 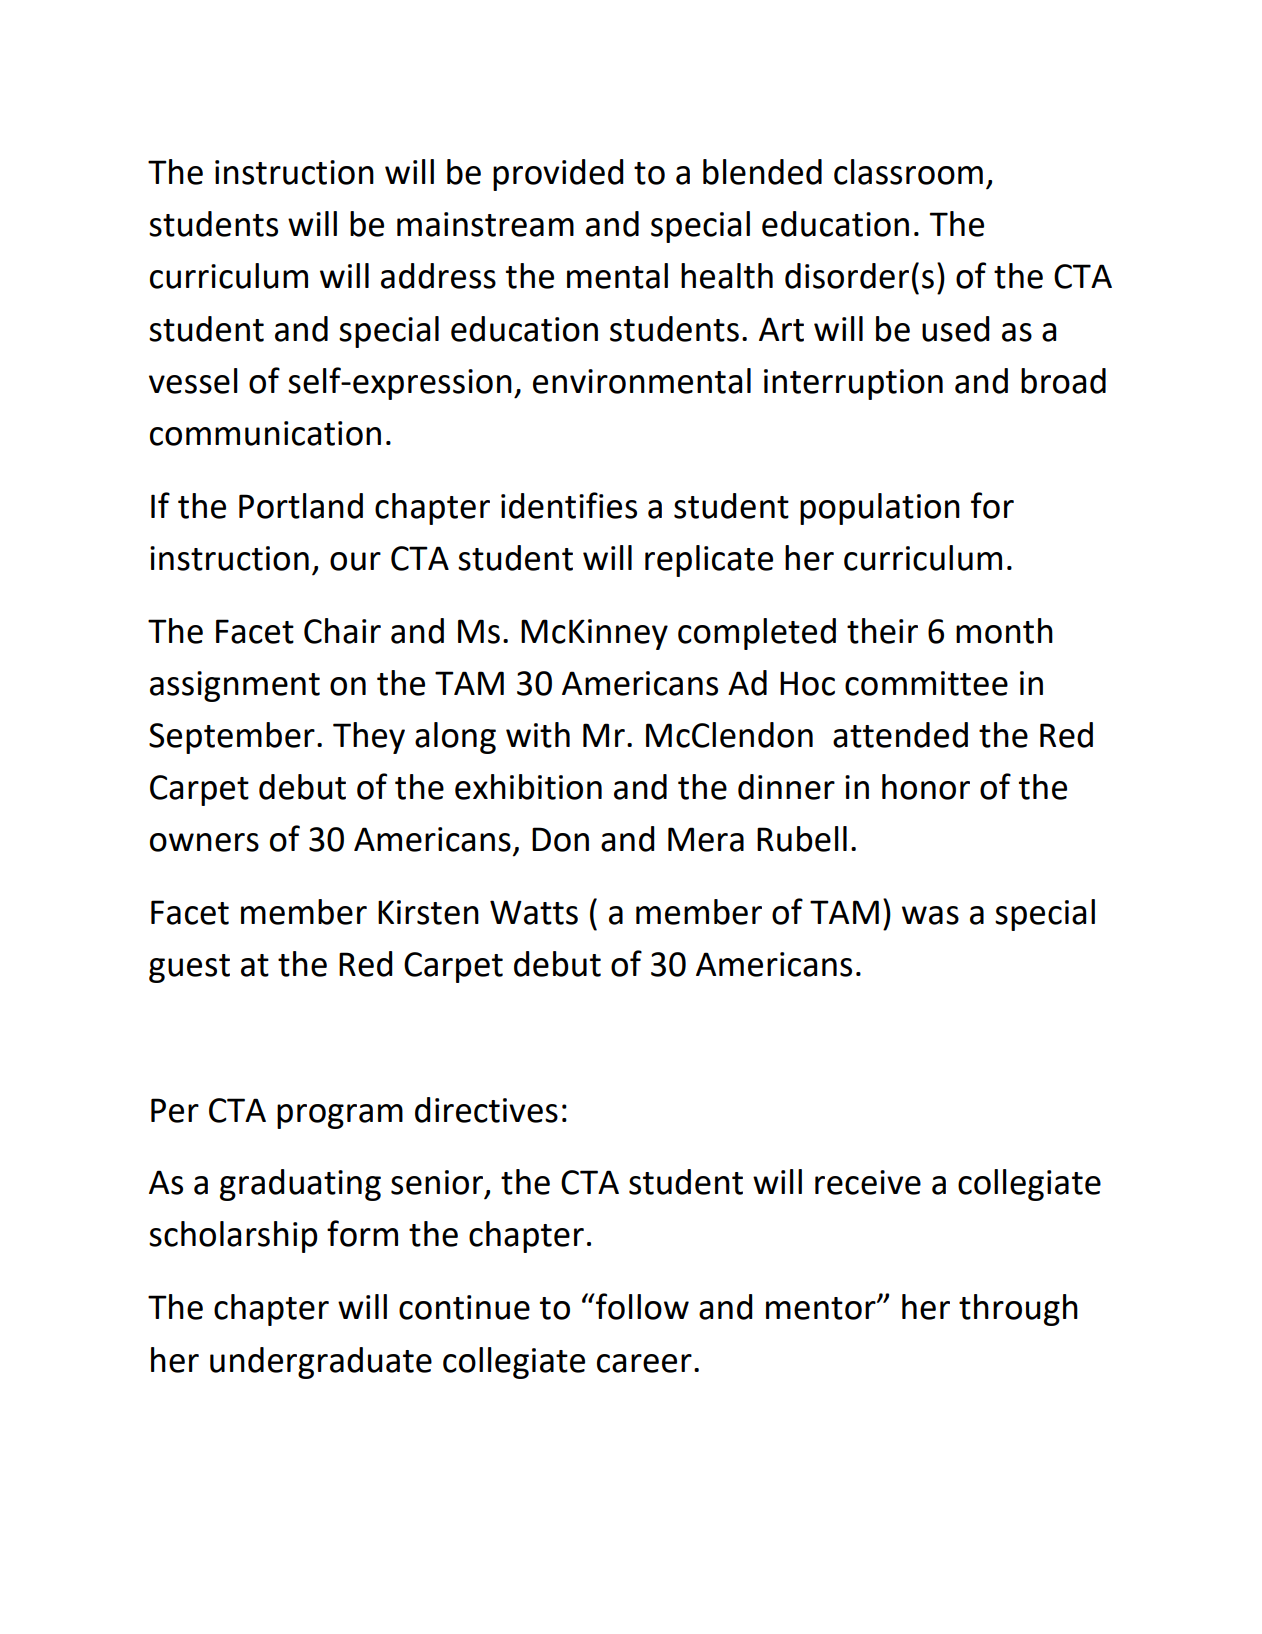 I want to click on month, so click(x=1004, y=631).
